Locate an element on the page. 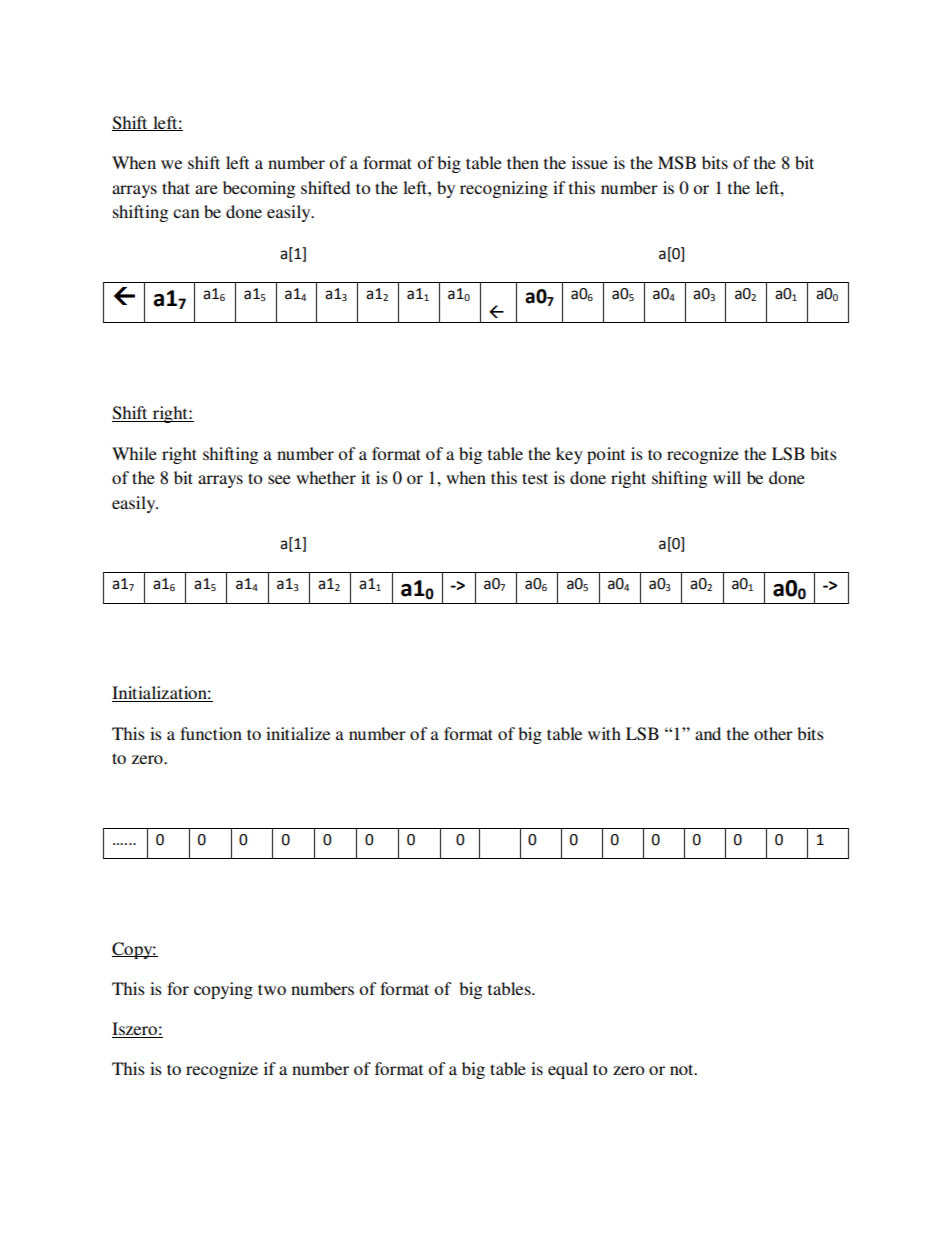 The width and height of the page is (952, 1233). test is located at coordinates (535, 478).
